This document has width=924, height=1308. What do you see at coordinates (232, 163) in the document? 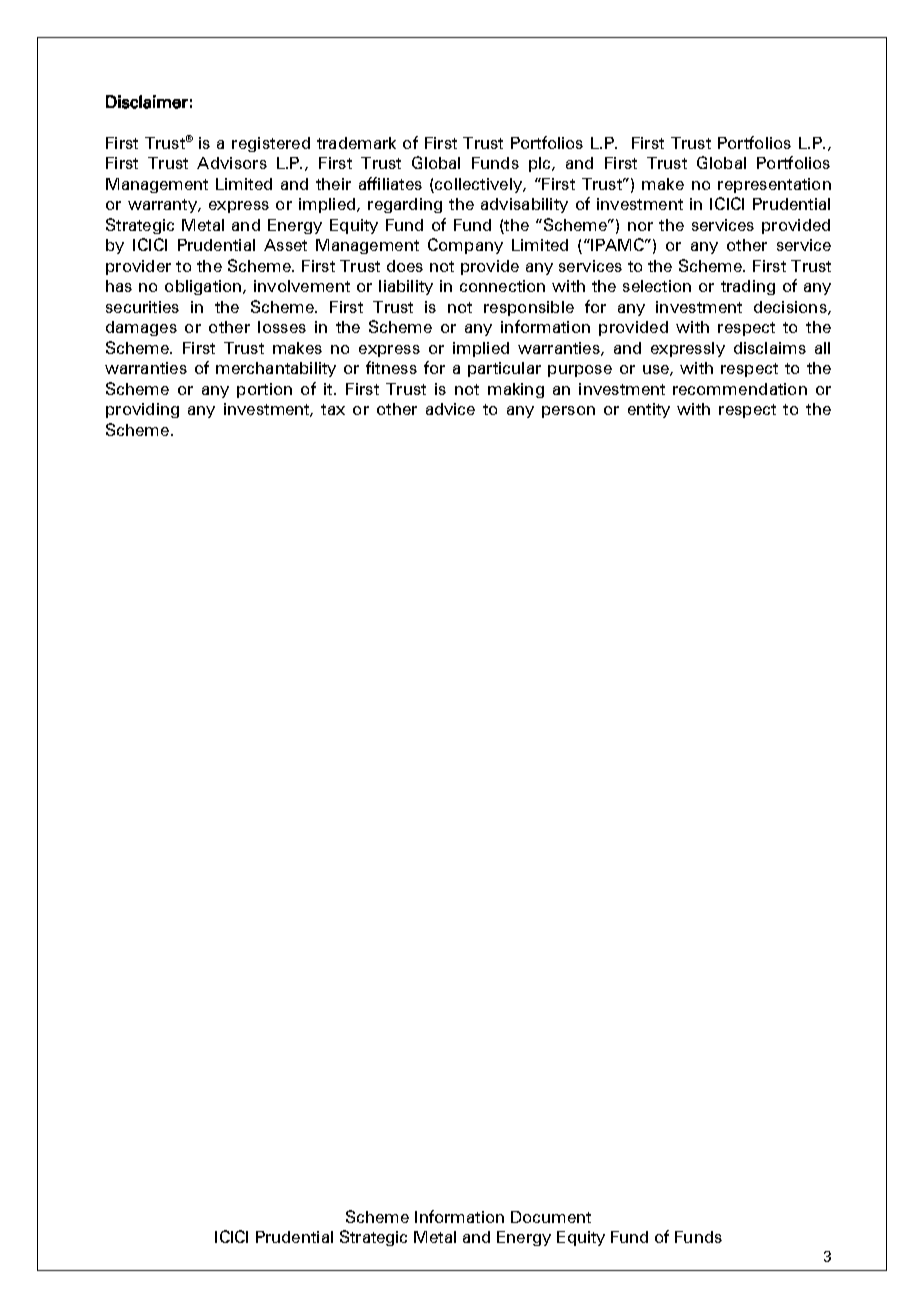
I see `Advisors` at bounding box center [232, 163].
